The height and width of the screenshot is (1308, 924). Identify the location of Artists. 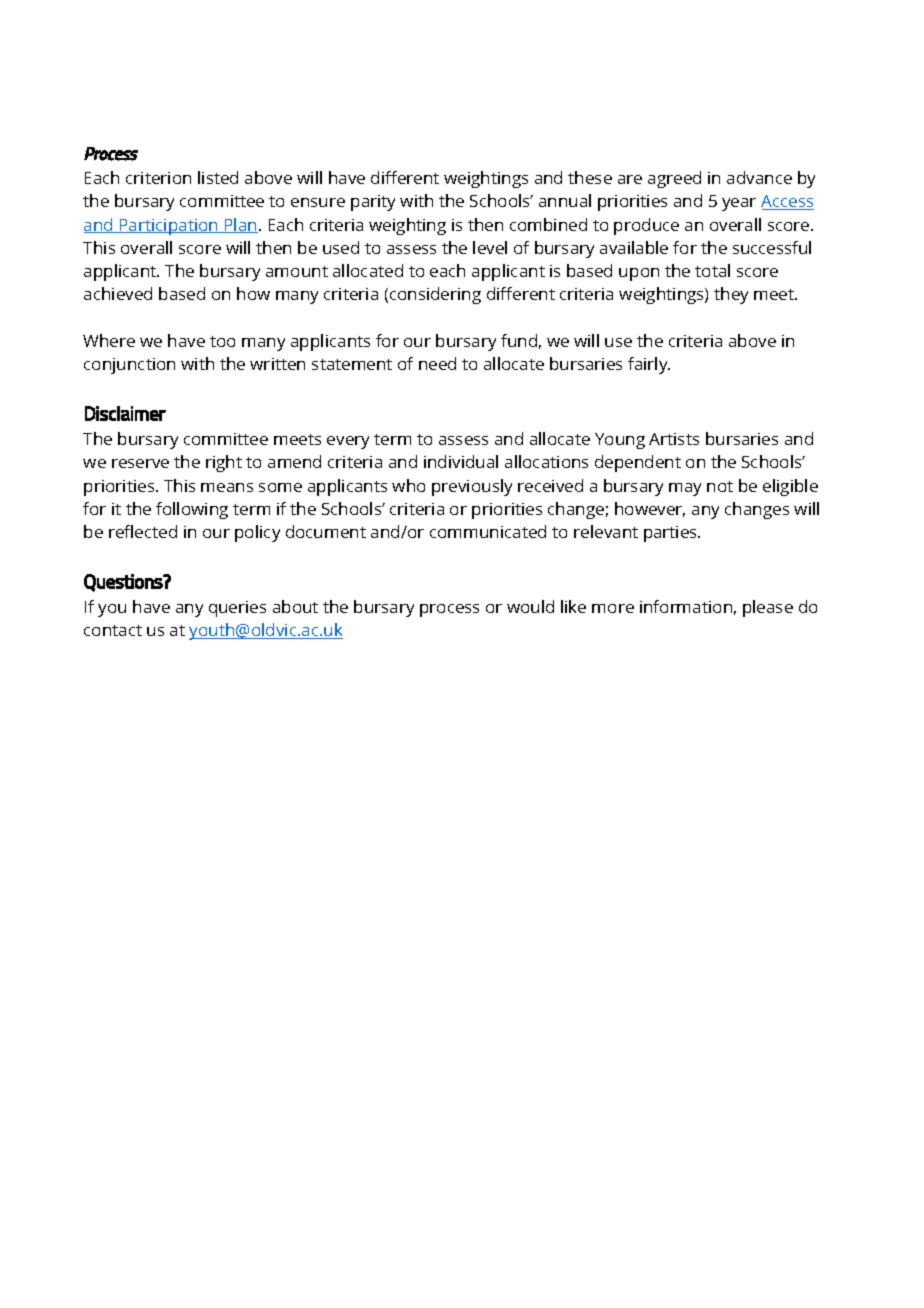
(674, 439).
